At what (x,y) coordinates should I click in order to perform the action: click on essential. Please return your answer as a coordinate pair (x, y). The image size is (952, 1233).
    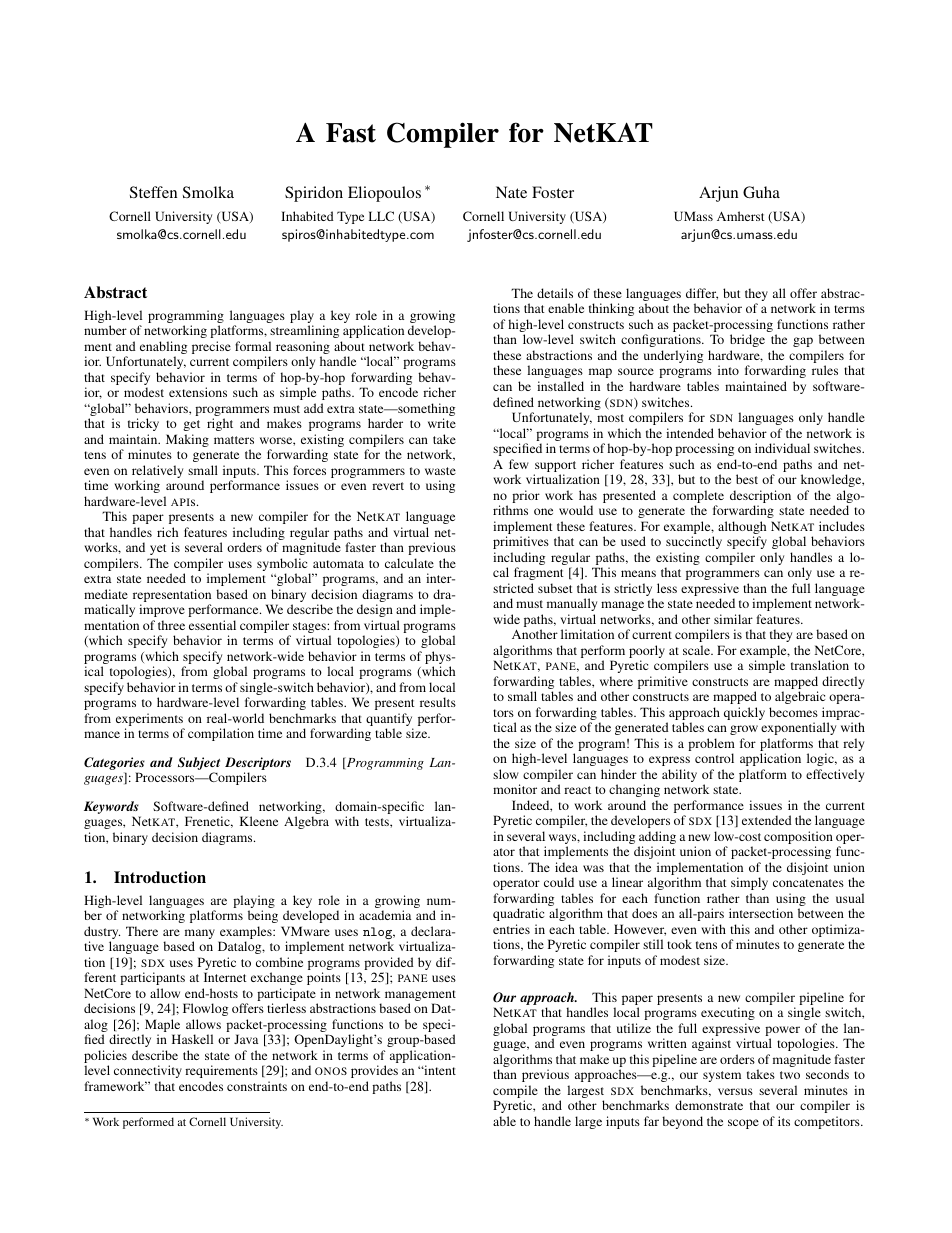
    Looking at the image, I should click on (212, 625).
